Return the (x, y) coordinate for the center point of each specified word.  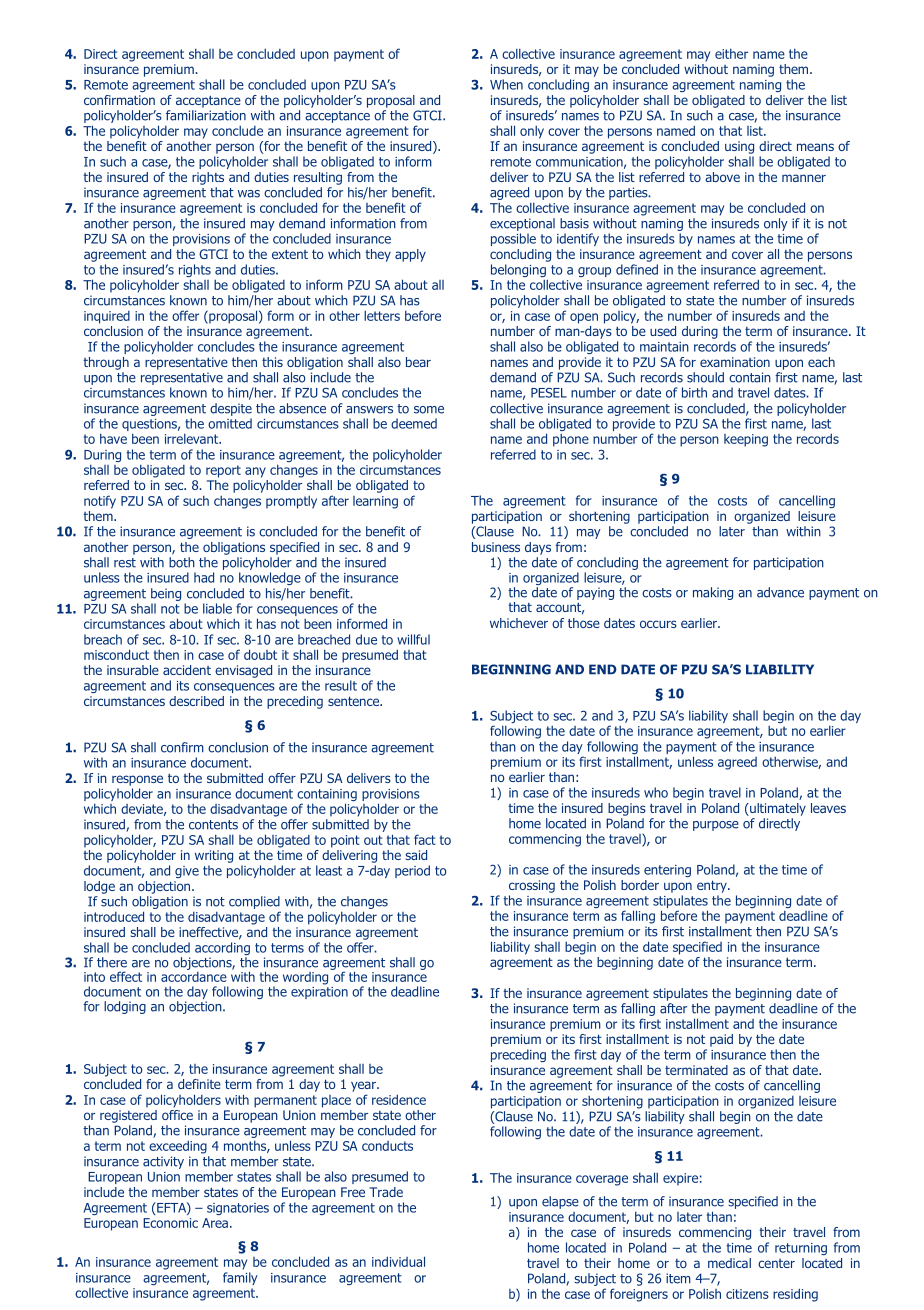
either (731, 53)
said (416, 855)
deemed (414, 423)
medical (729, 1263)
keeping (746, 440)
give (187, 872)
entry (713, 886)
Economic (170, 1223)
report (223, 471)
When (506, 84)
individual (398, 1261)
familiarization (206, 115)
